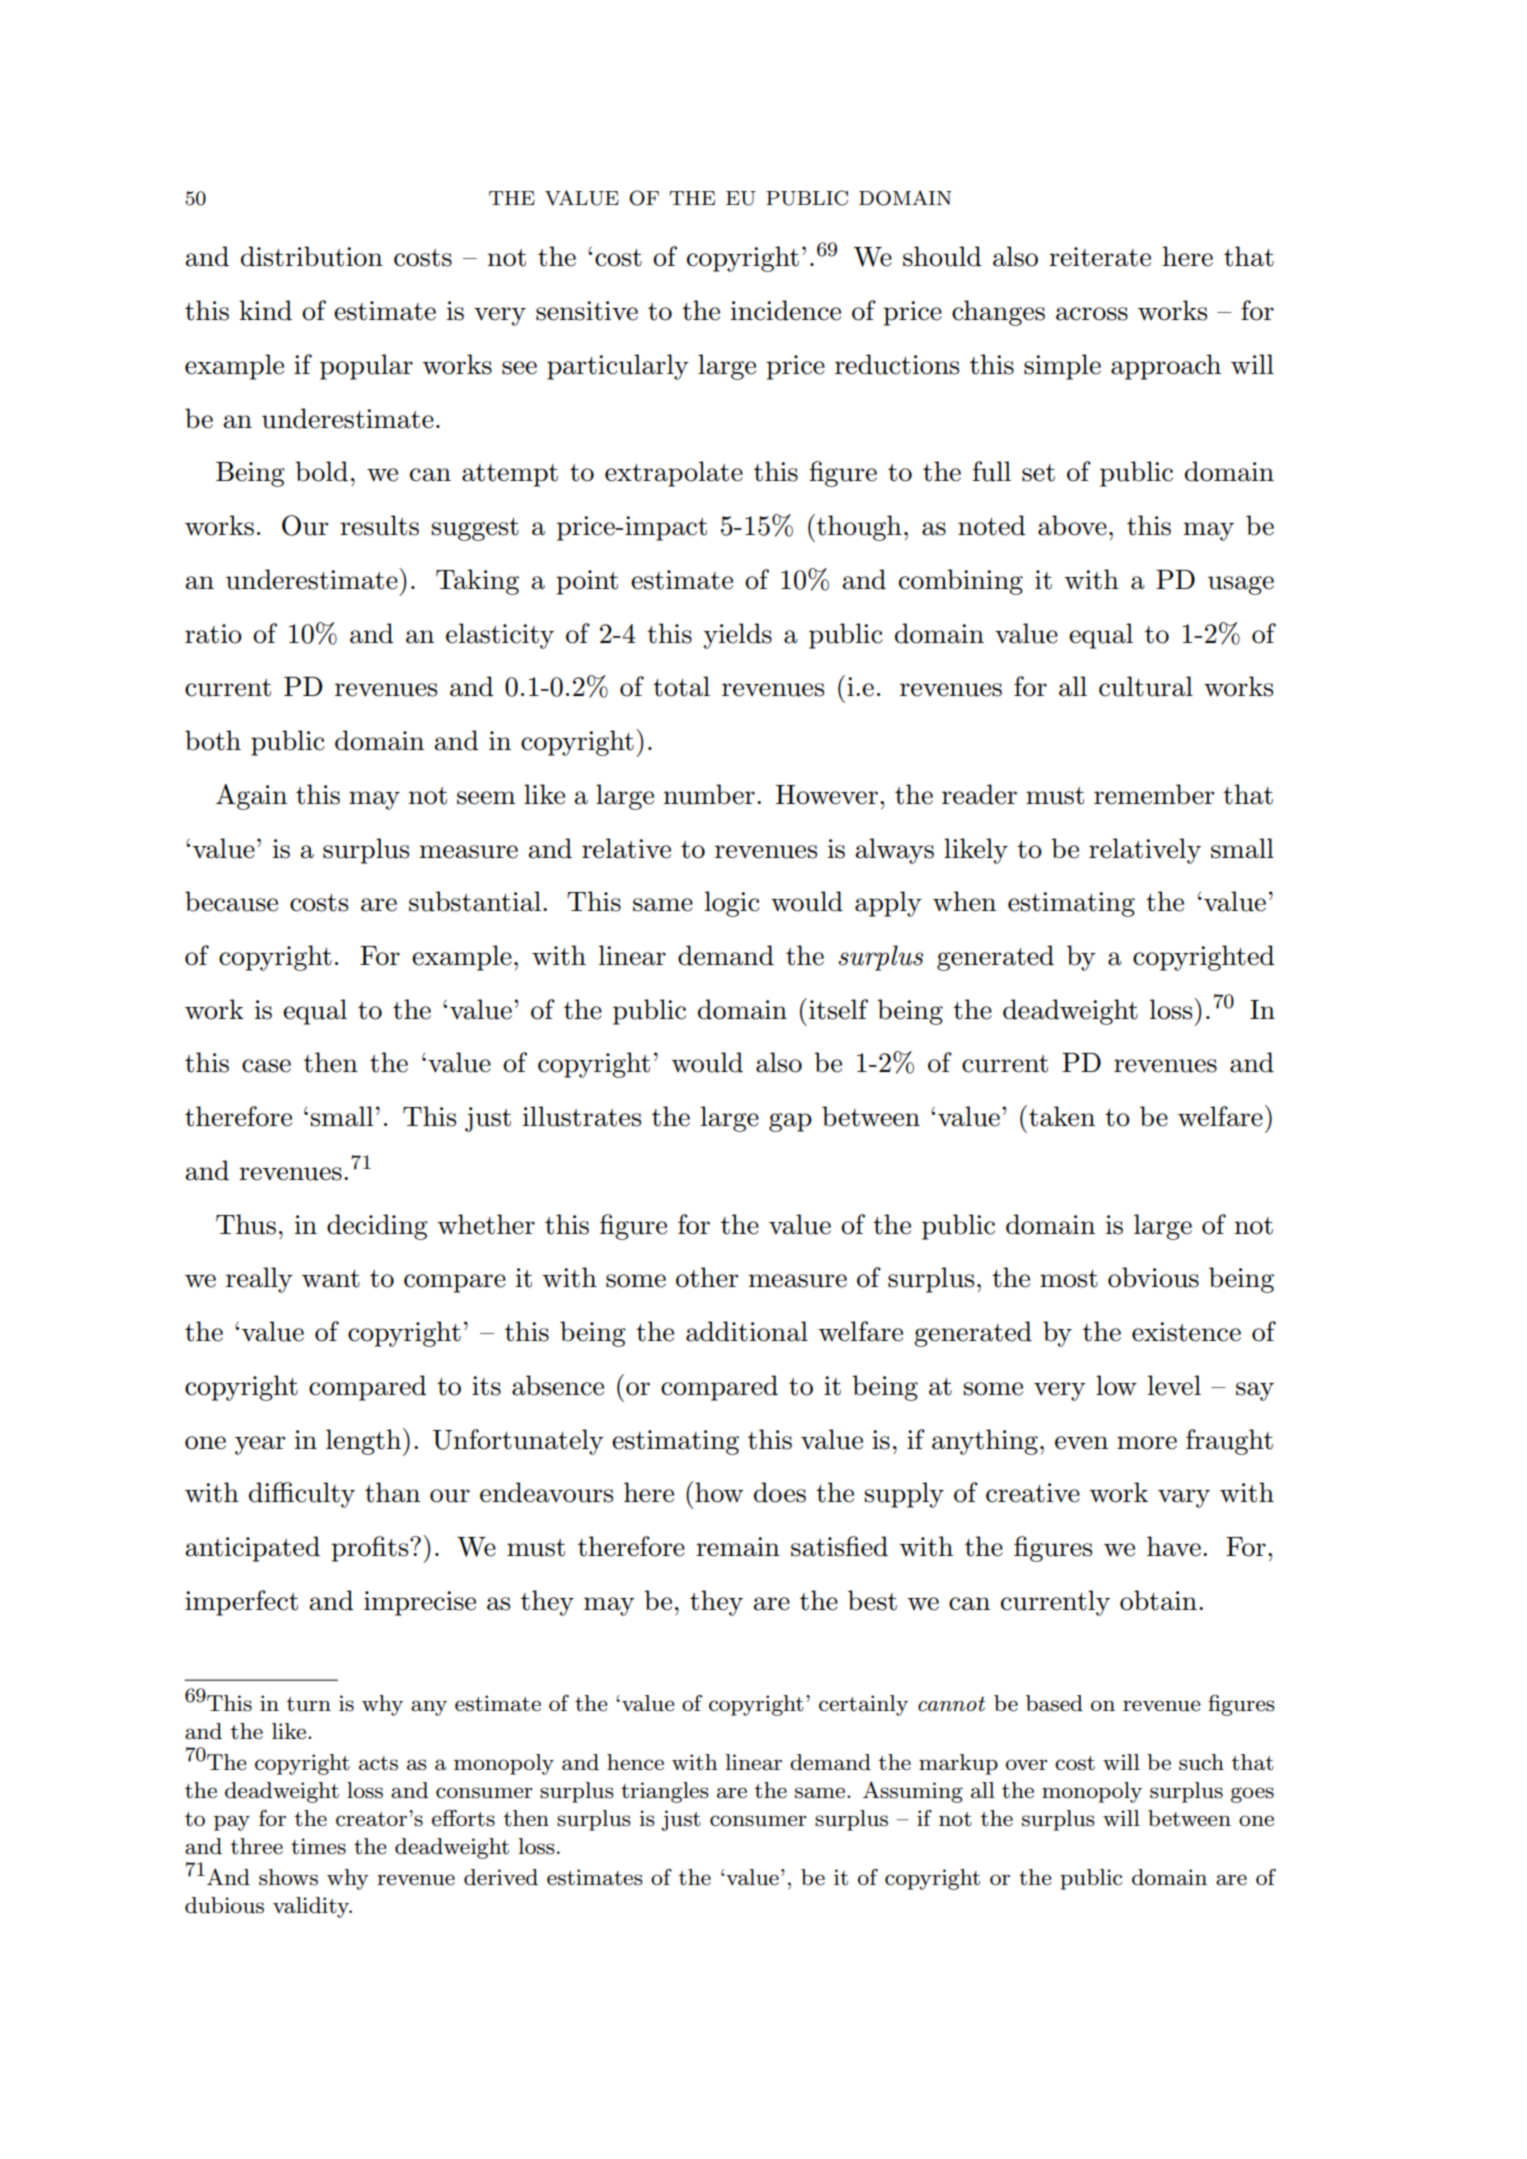  I want to click on remember, so click(1154, 794).
